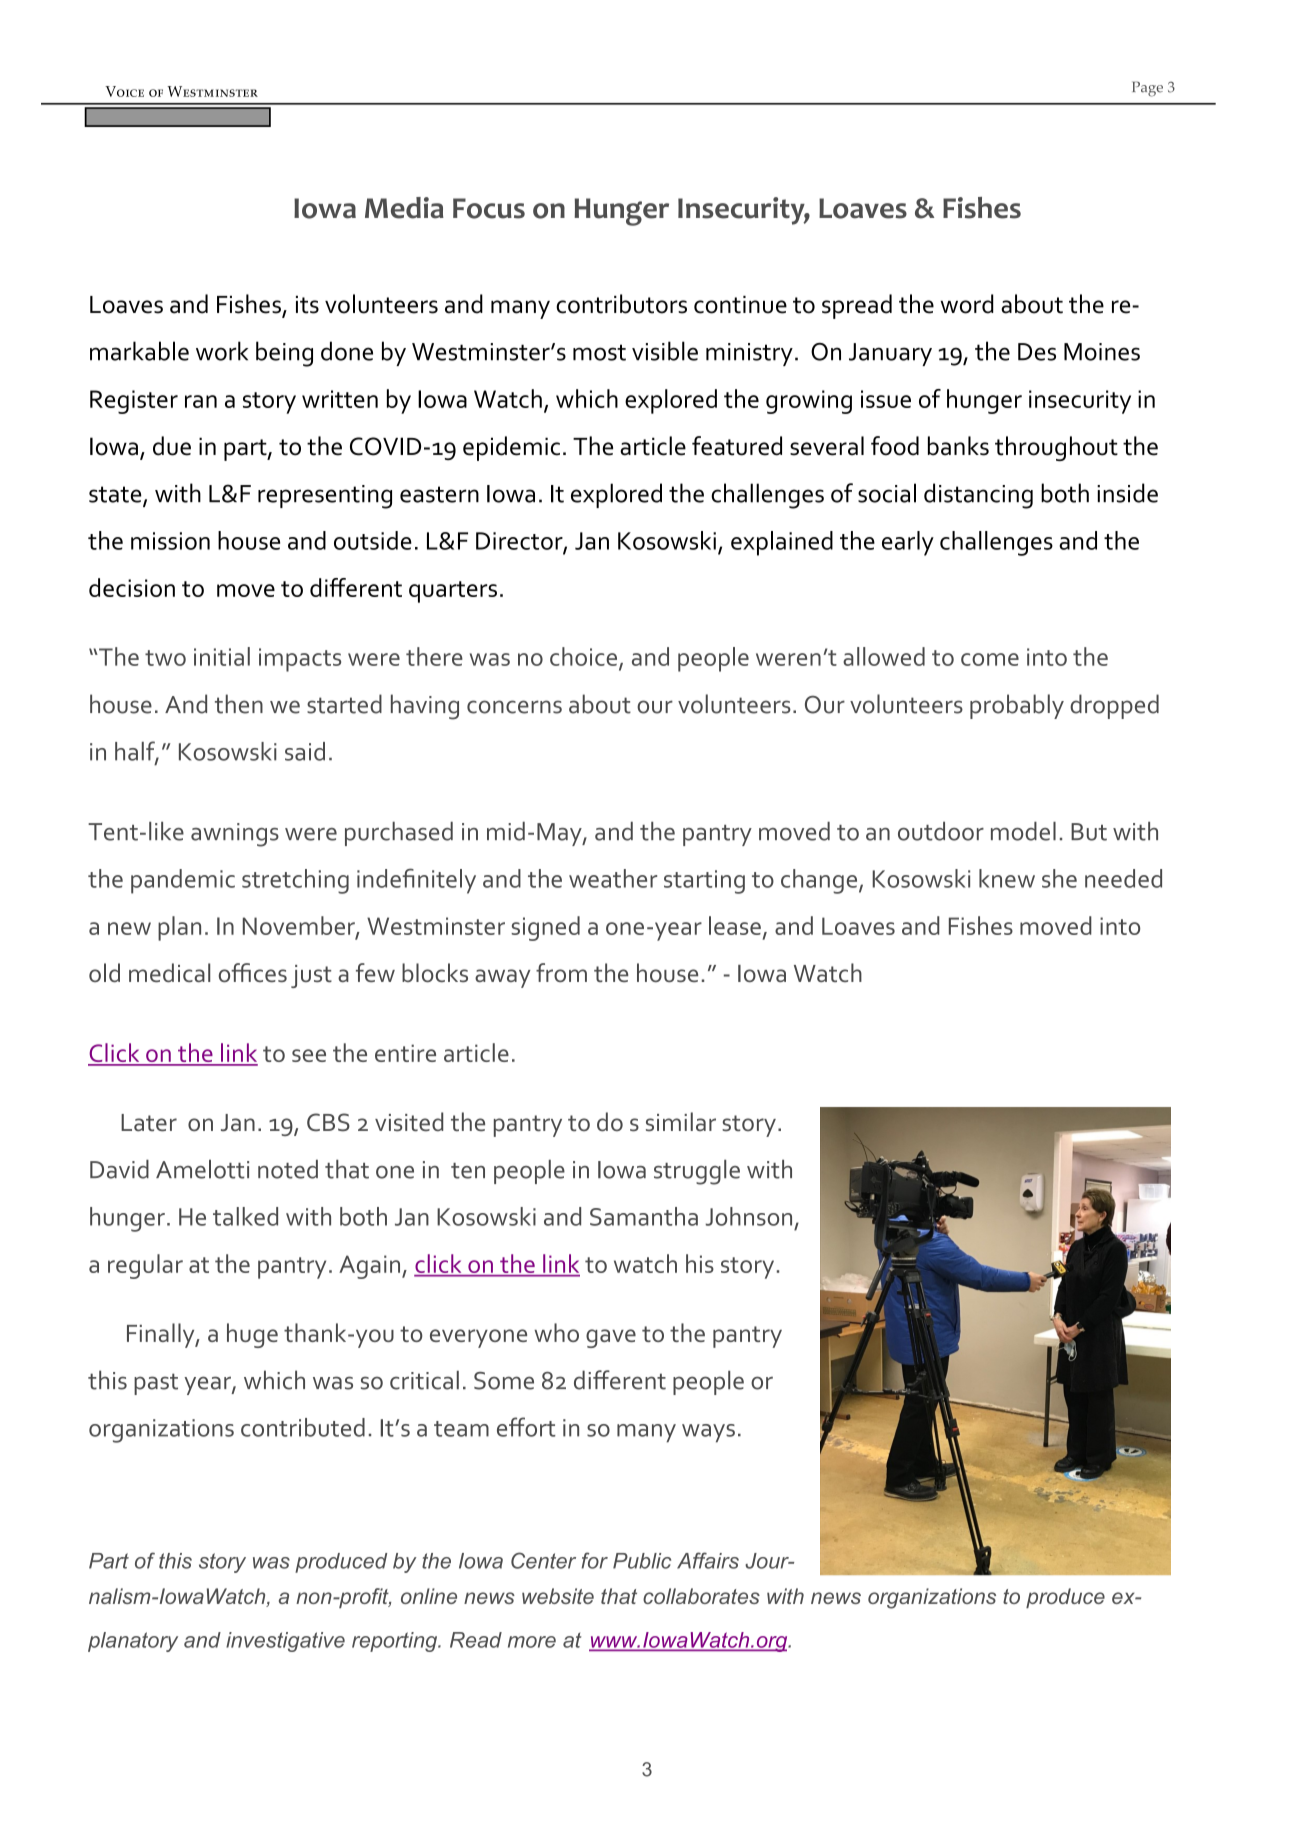 Image resolution: width=1294 pixels, height=1831 pixels. Describe the element at coordinates (285, 1642) in the image. I see `investigative` at that location.
